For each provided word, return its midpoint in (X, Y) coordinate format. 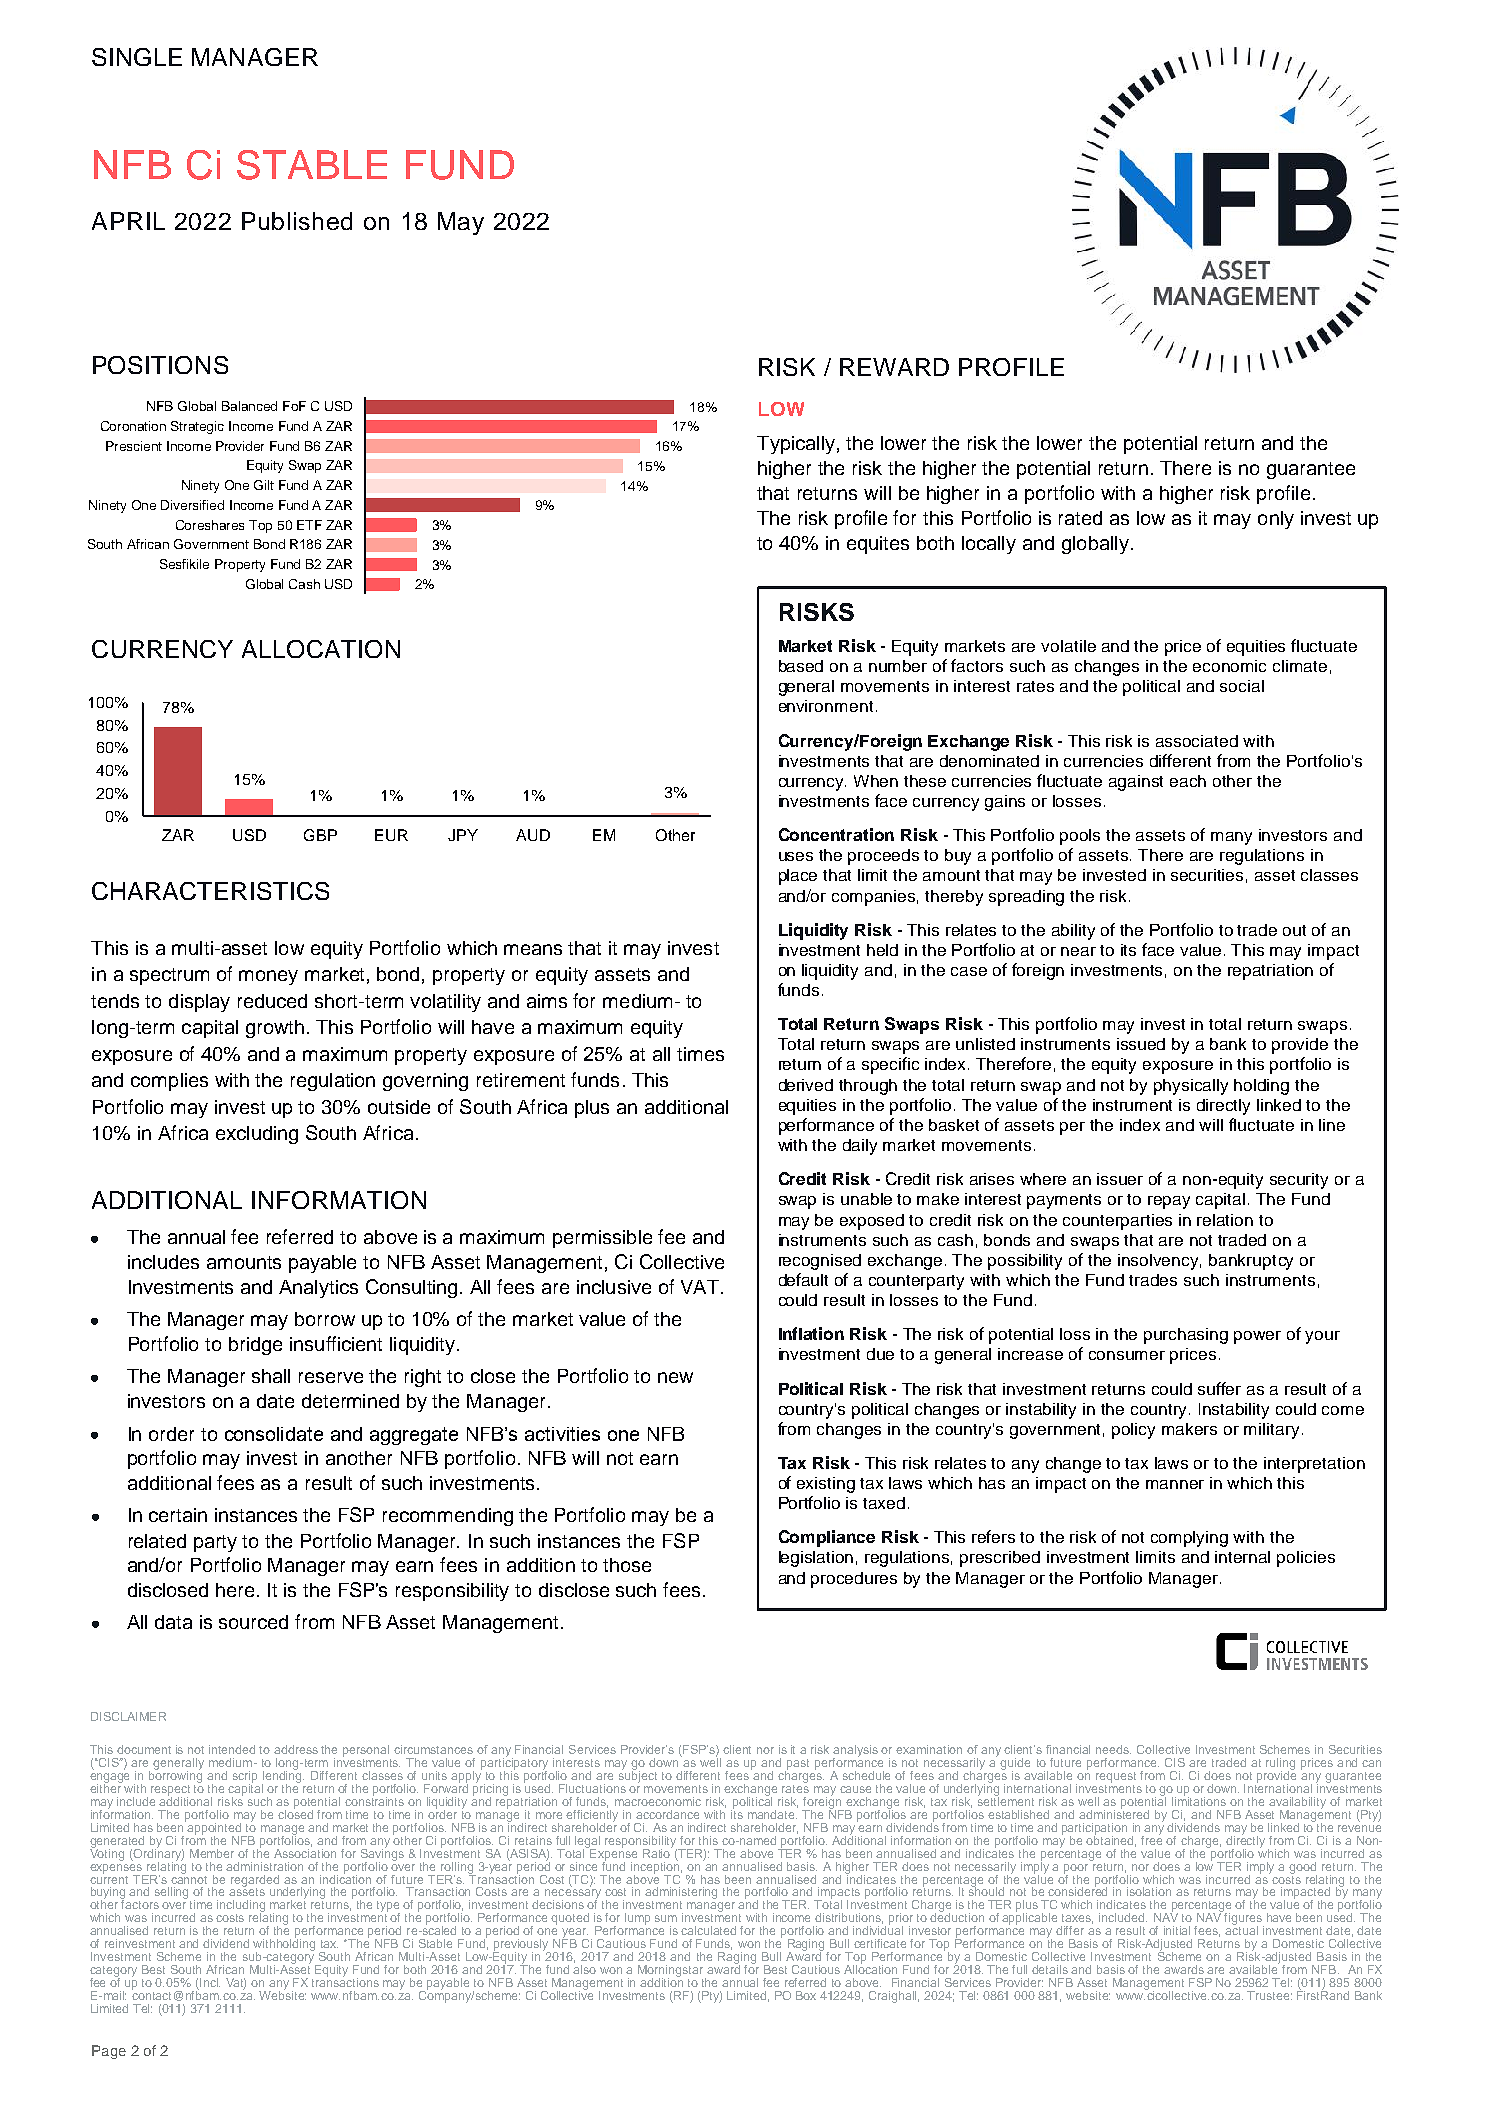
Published (297, 221)
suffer (1219, 1388)
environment (826, 706)
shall (271, 1376)
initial (1177, 1930)
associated (1197, 741)
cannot (189, 1878)
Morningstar (672, 1972)
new (675, 1377)
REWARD (894, 367)
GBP (320, 835)
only (1276, 520)
